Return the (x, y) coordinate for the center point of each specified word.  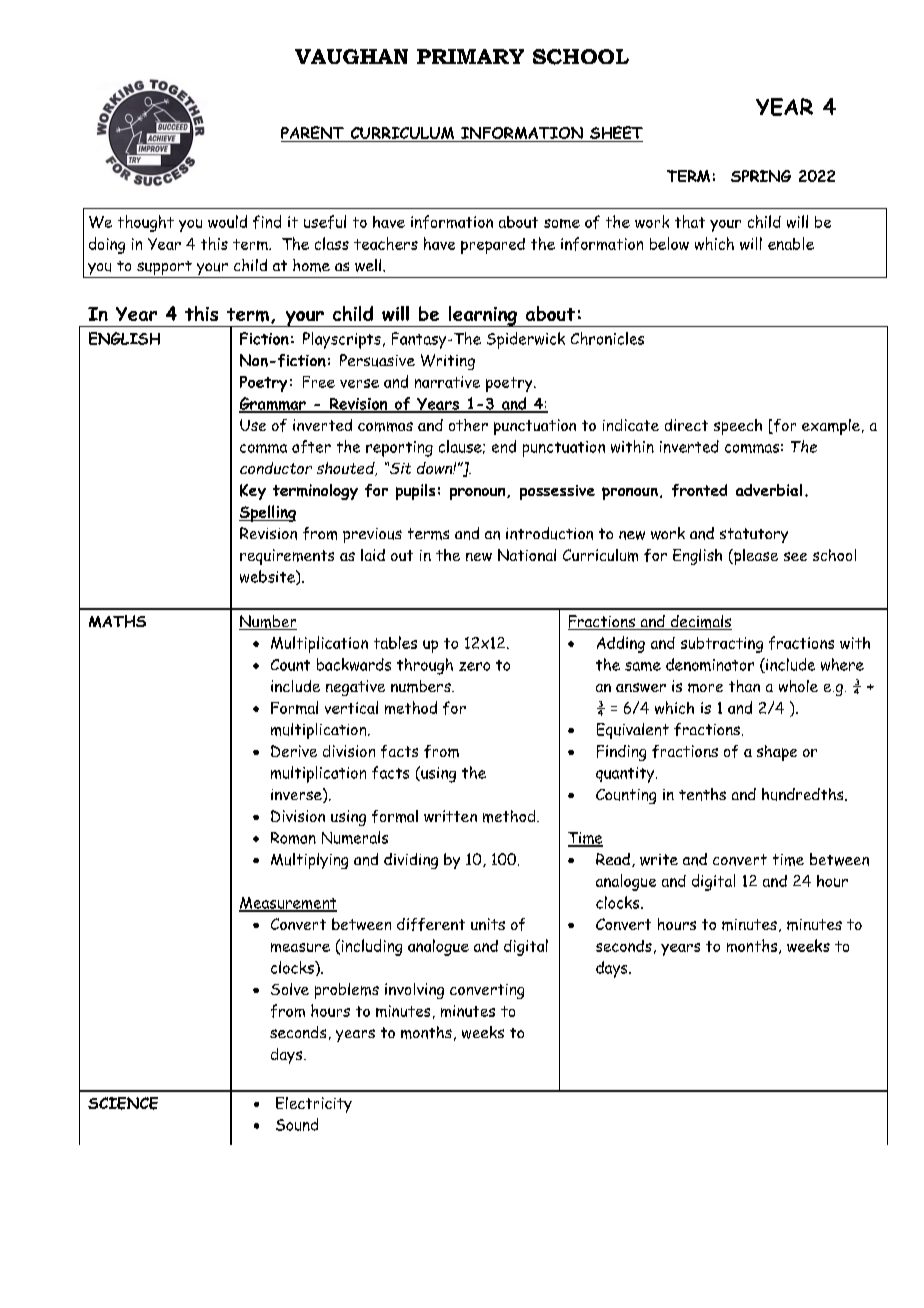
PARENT (313, 134)
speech (738, 427)
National (527, 555)
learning (482, 316)
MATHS (117, 621)
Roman (293, 838)
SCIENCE (123, 1103)
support (164, 269)
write (659, 860)
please (755, 557)
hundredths (804, 794)
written (450, 816)
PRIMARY (470, 56)
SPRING (761, 176)
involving (414, 991)
